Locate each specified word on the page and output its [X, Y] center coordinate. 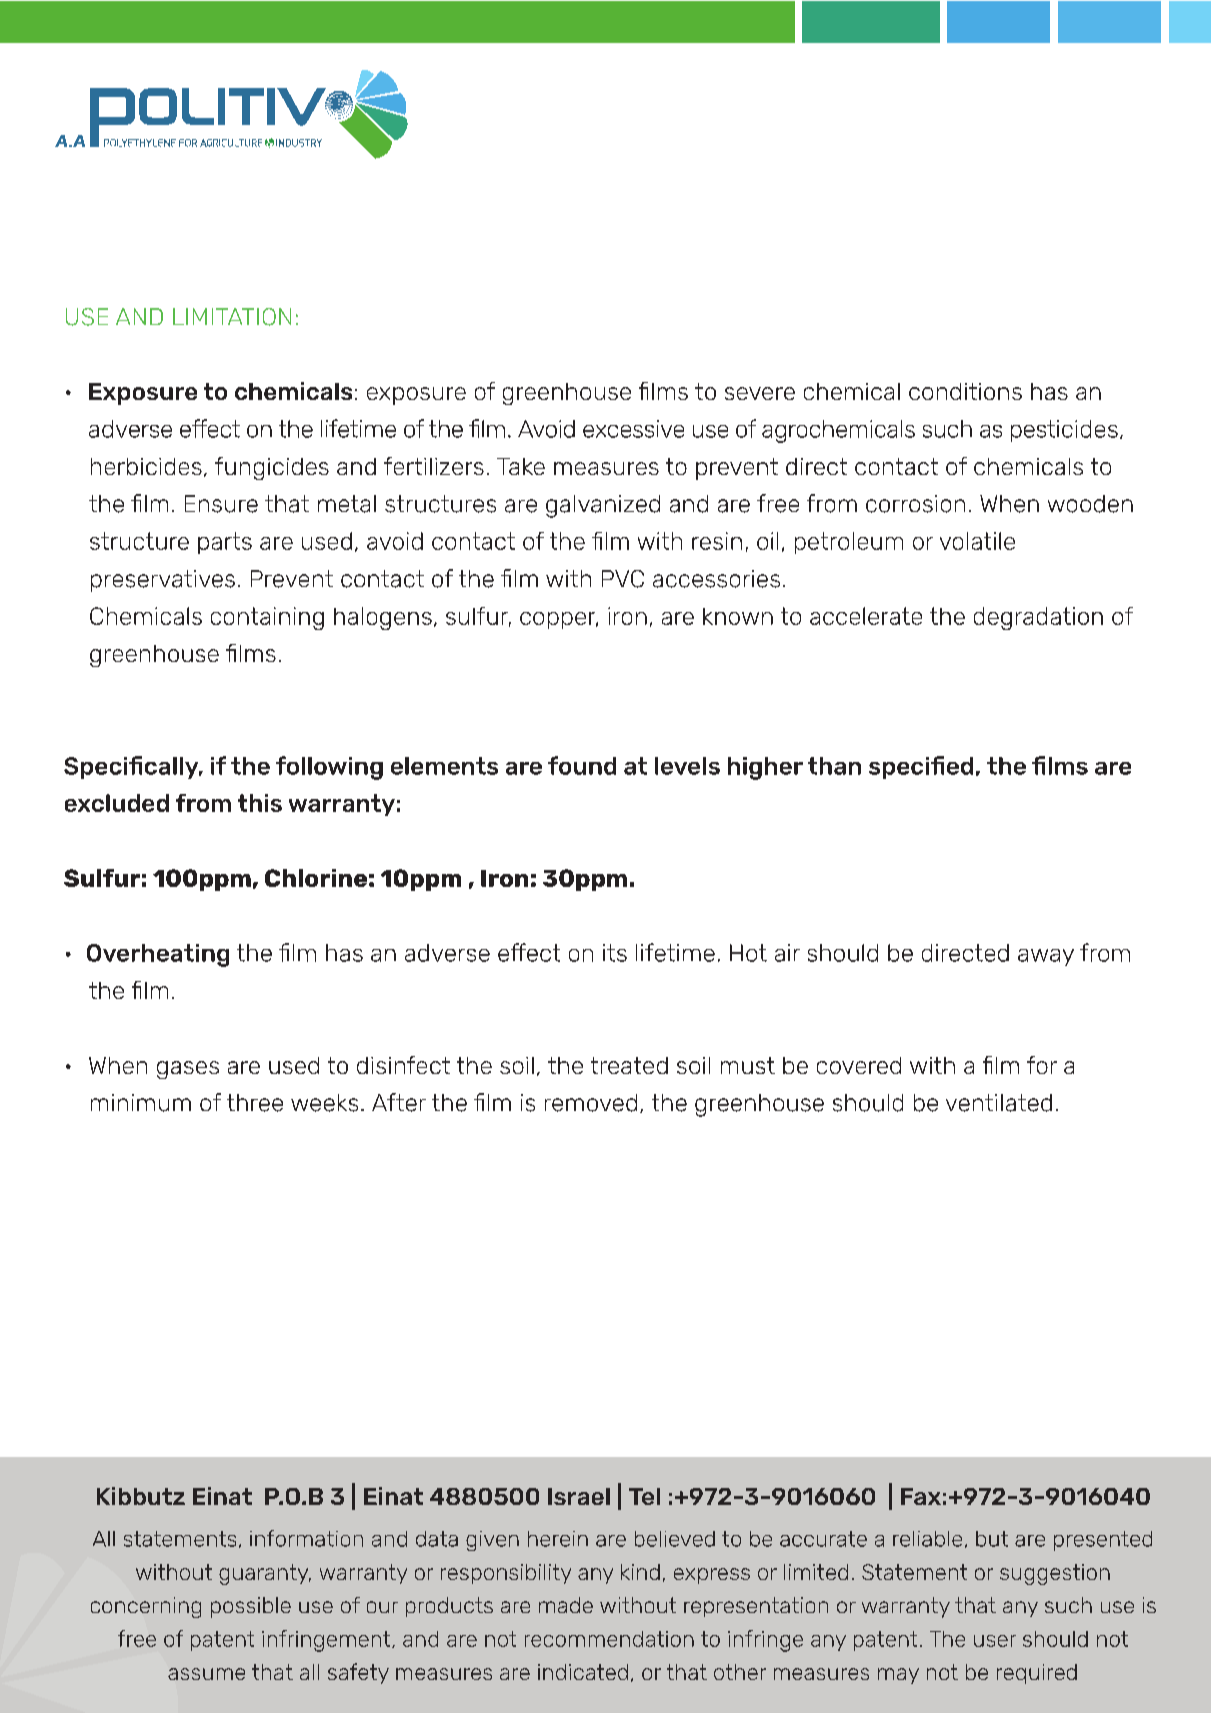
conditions [965, 391]
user [995, 1641]
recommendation [609, 1639]
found [582, 765]
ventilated [999, 1103]
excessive [633, 429]
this [260, 803]
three [255, 1103]
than [834, 766]
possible [251, 1607]
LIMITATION [232, 317]
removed [591, 1103]
